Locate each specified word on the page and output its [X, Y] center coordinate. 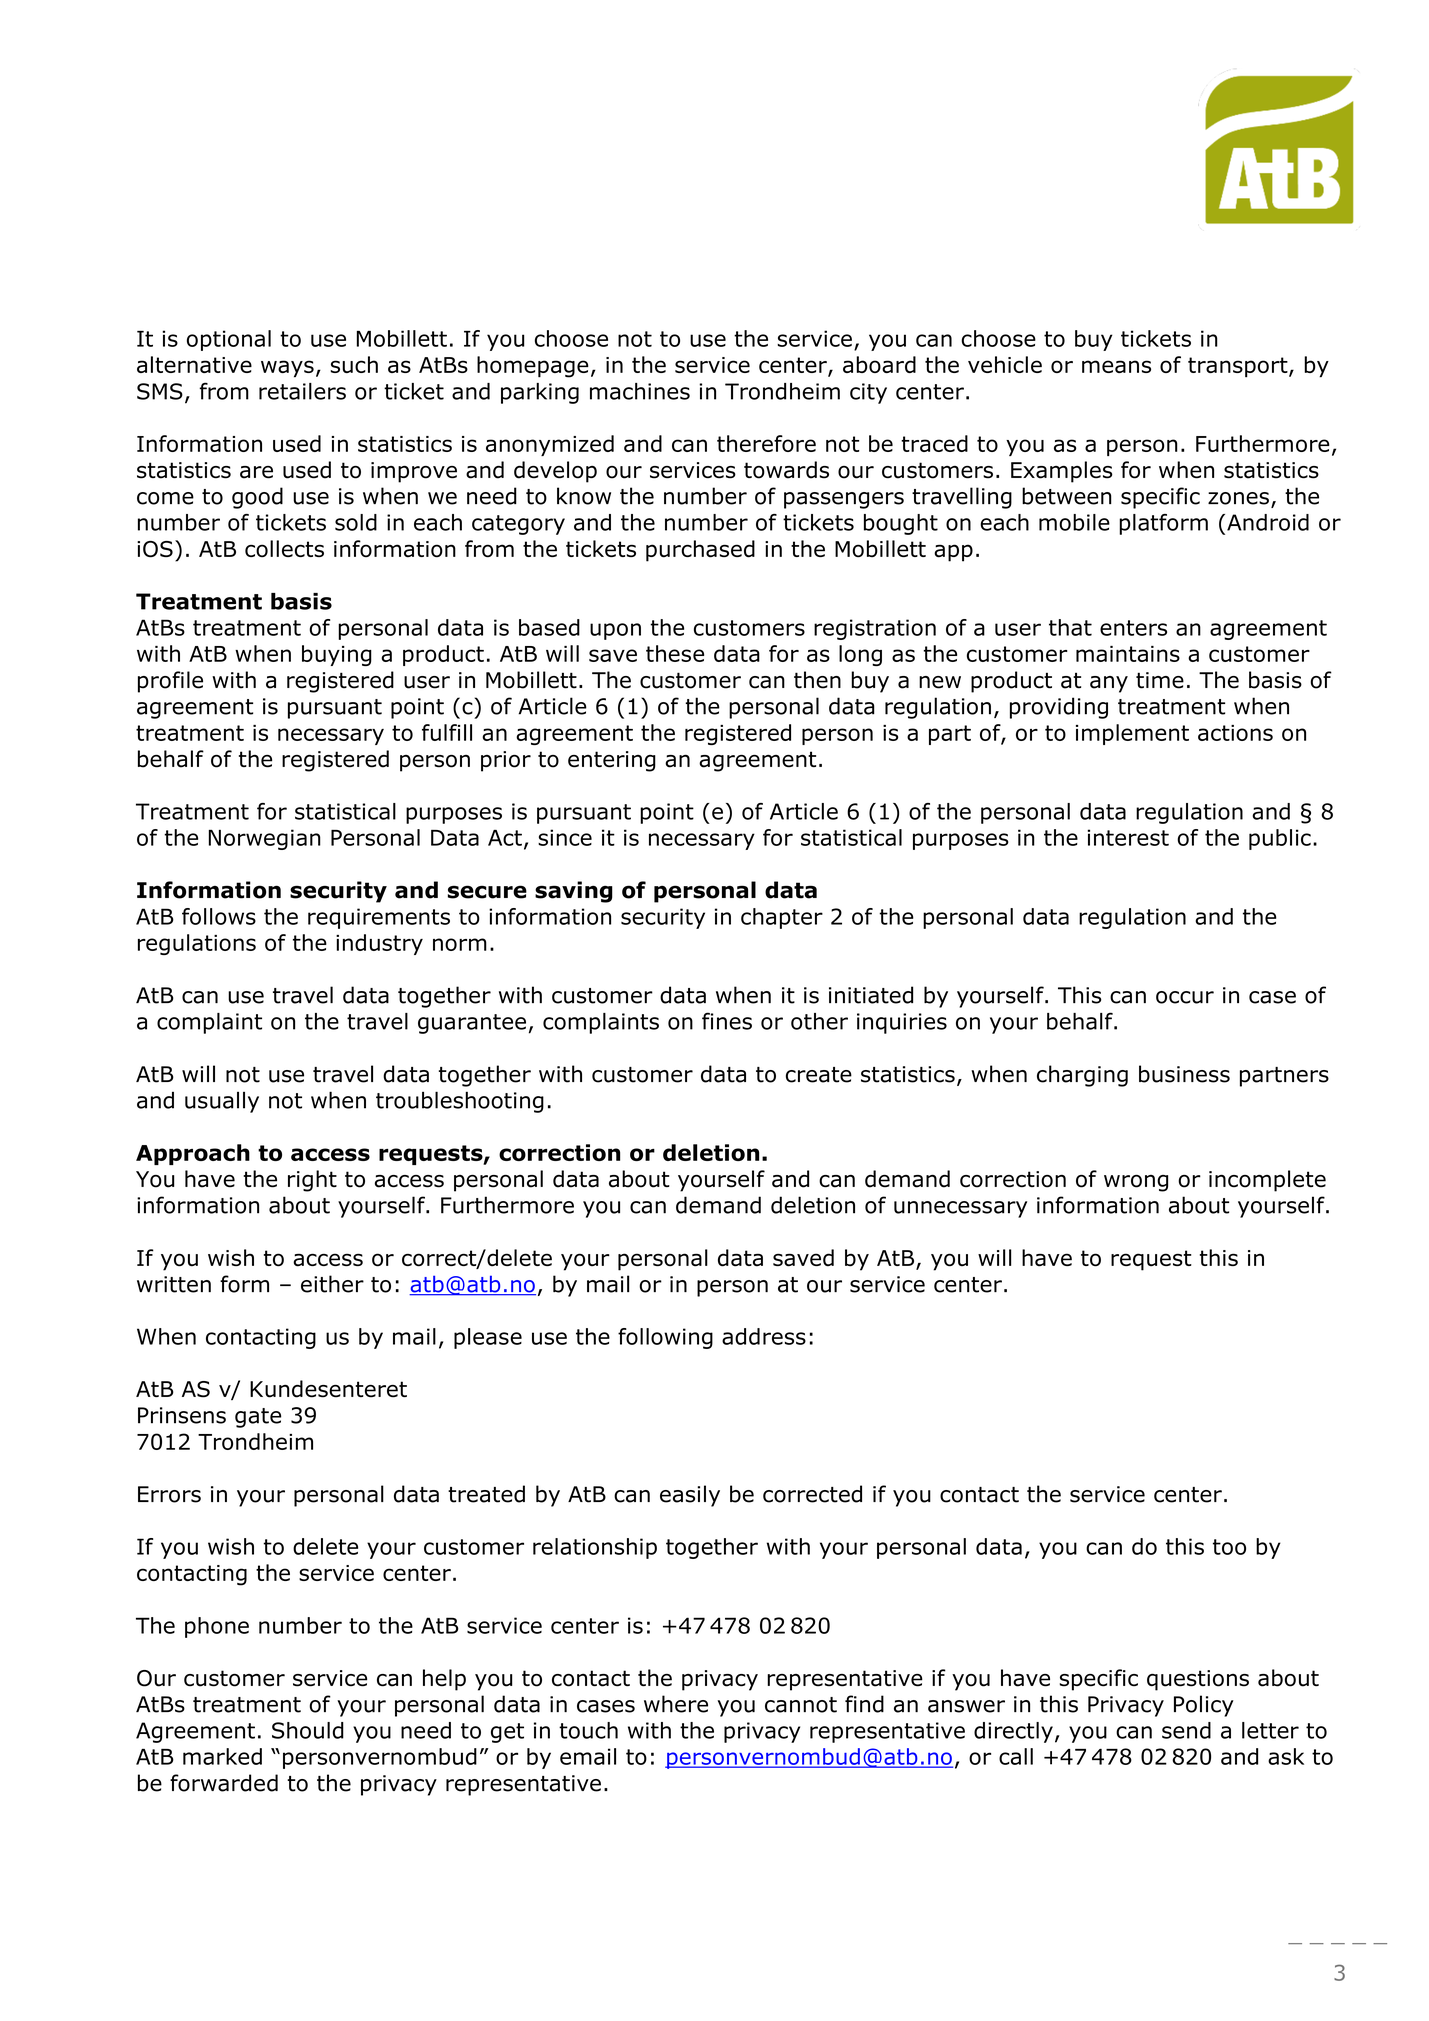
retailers [302, 391]
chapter [782, 918]
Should [308, 1730]
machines [640, 391]
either [332, 1284]
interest [1128, 837]
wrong [1136, 1183]
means [1116, 366]
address [764, 1336]
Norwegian [265, 839]
